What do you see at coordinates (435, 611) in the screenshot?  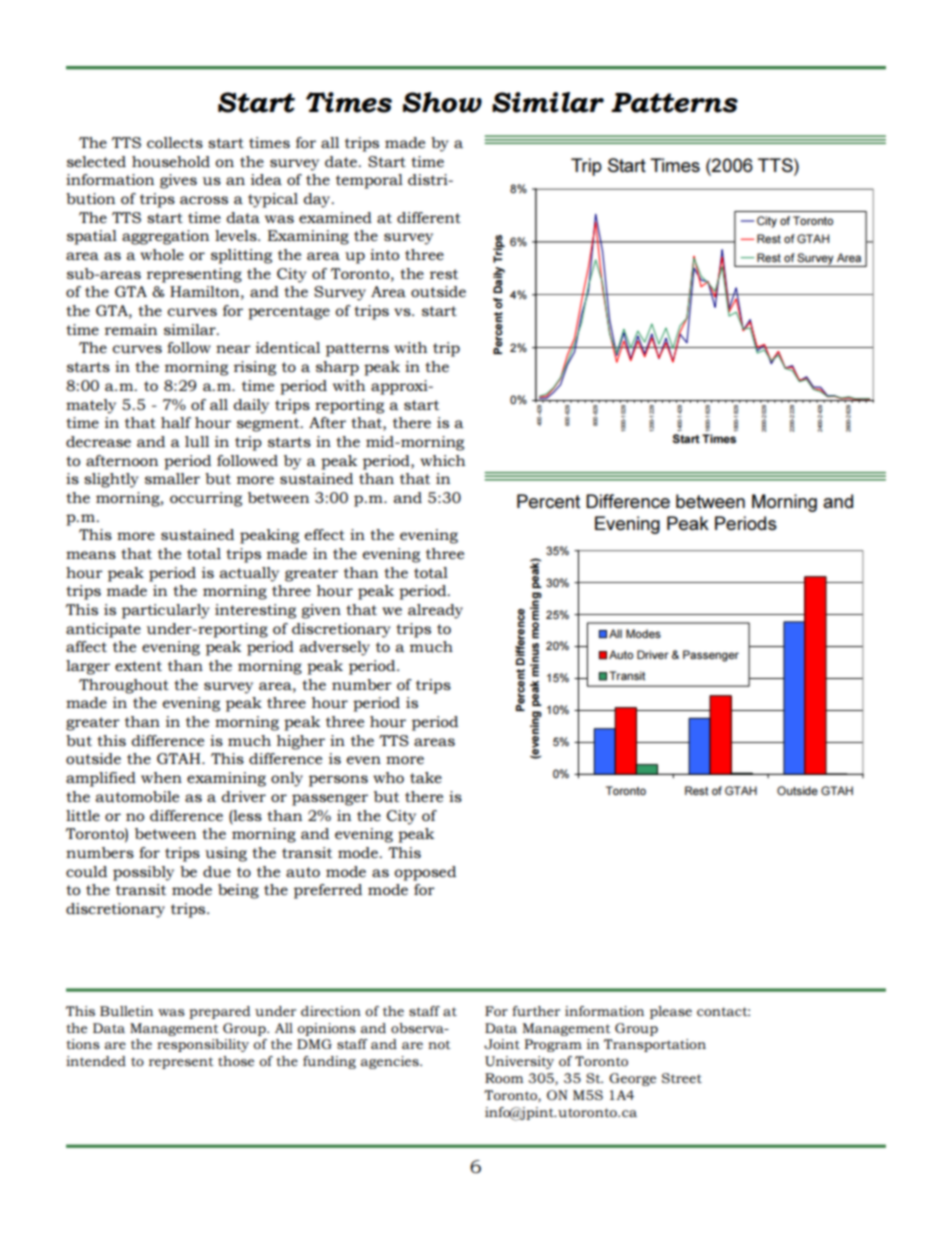 I see `already` at bounding box center [435, 611].
